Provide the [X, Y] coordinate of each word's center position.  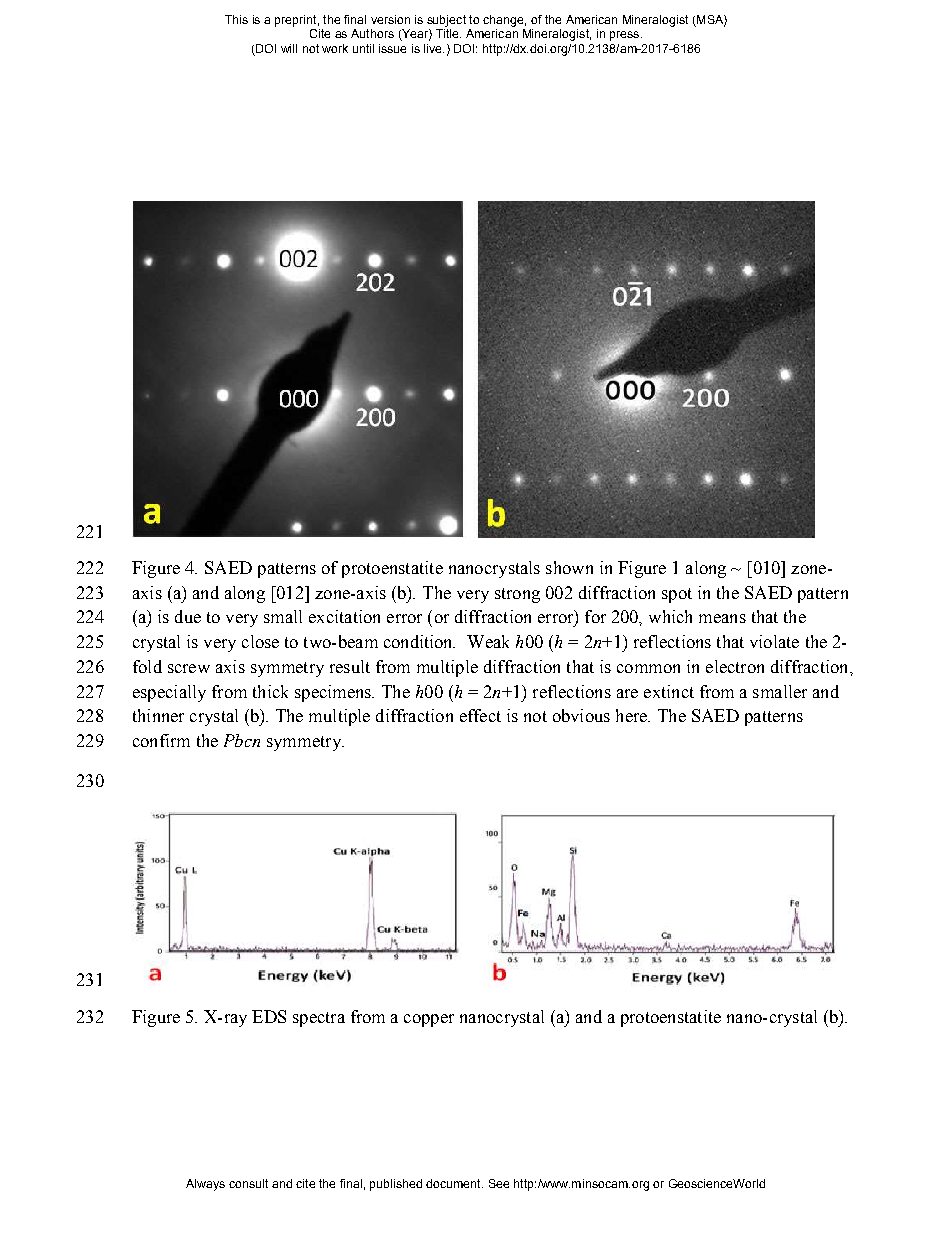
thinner [158, 715]
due [188, 616]
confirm [161, 740]
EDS [269, 1016]
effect [480, 715]
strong [517, 595]
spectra [319, 1019]
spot [677, 595]
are [627, 693]
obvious [581, 715]
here [632, 715]
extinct [669, 691]
